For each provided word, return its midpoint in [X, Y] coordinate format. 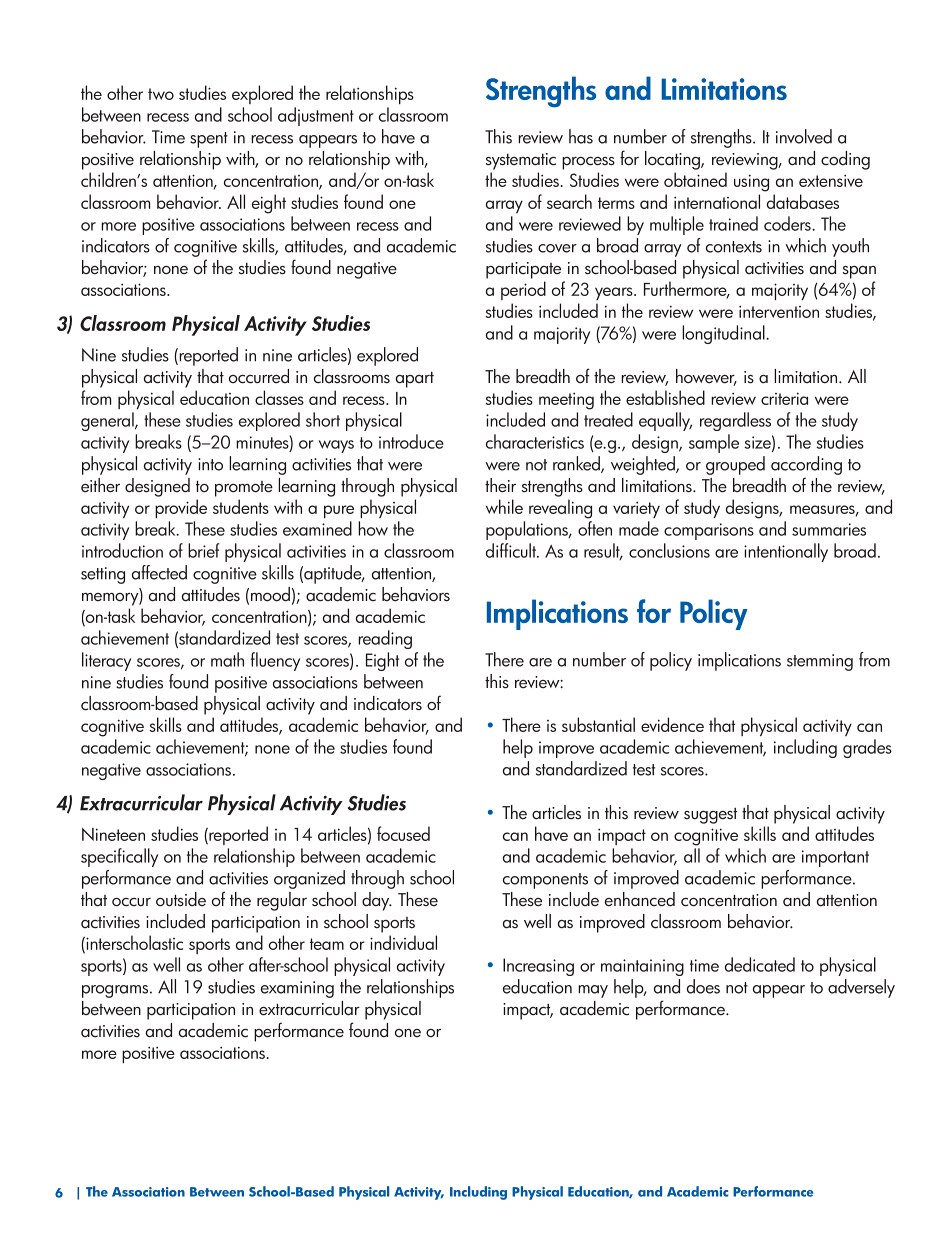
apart [415, 379]
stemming [820, 662]
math [227, 659]
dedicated [760, 964]
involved [804, 136]
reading [385, 639]
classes [279, 397]
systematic [521, 161]
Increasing [538, 967]
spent [209, 140]
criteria [784, 398]
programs [115, 991]
